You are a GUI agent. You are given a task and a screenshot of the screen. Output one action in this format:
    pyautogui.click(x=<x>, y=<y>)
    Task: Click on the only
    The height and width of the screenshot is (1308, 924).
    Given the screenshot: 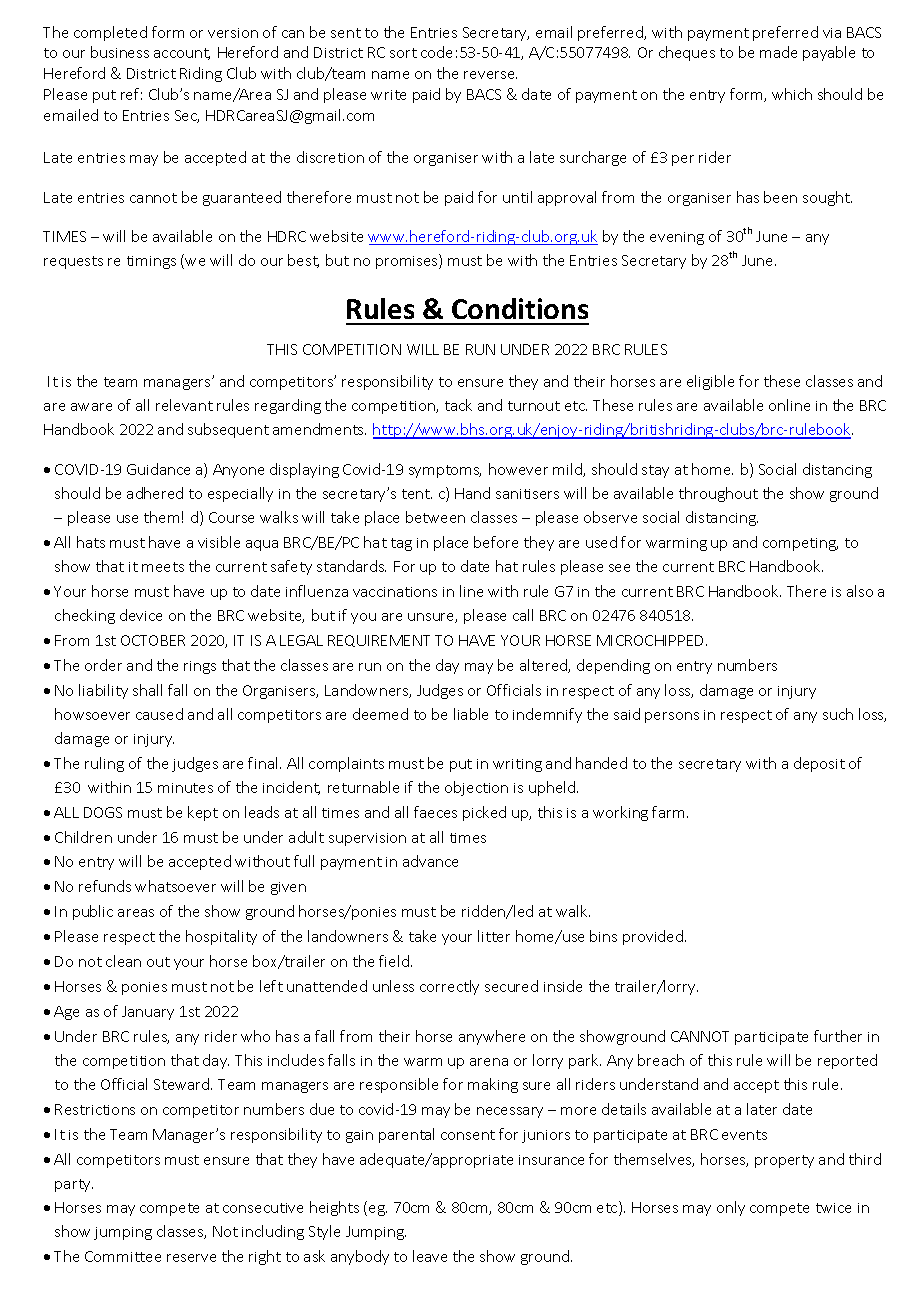 What is the action you would take?
    pyautogui.click(x=731, y=1208)
